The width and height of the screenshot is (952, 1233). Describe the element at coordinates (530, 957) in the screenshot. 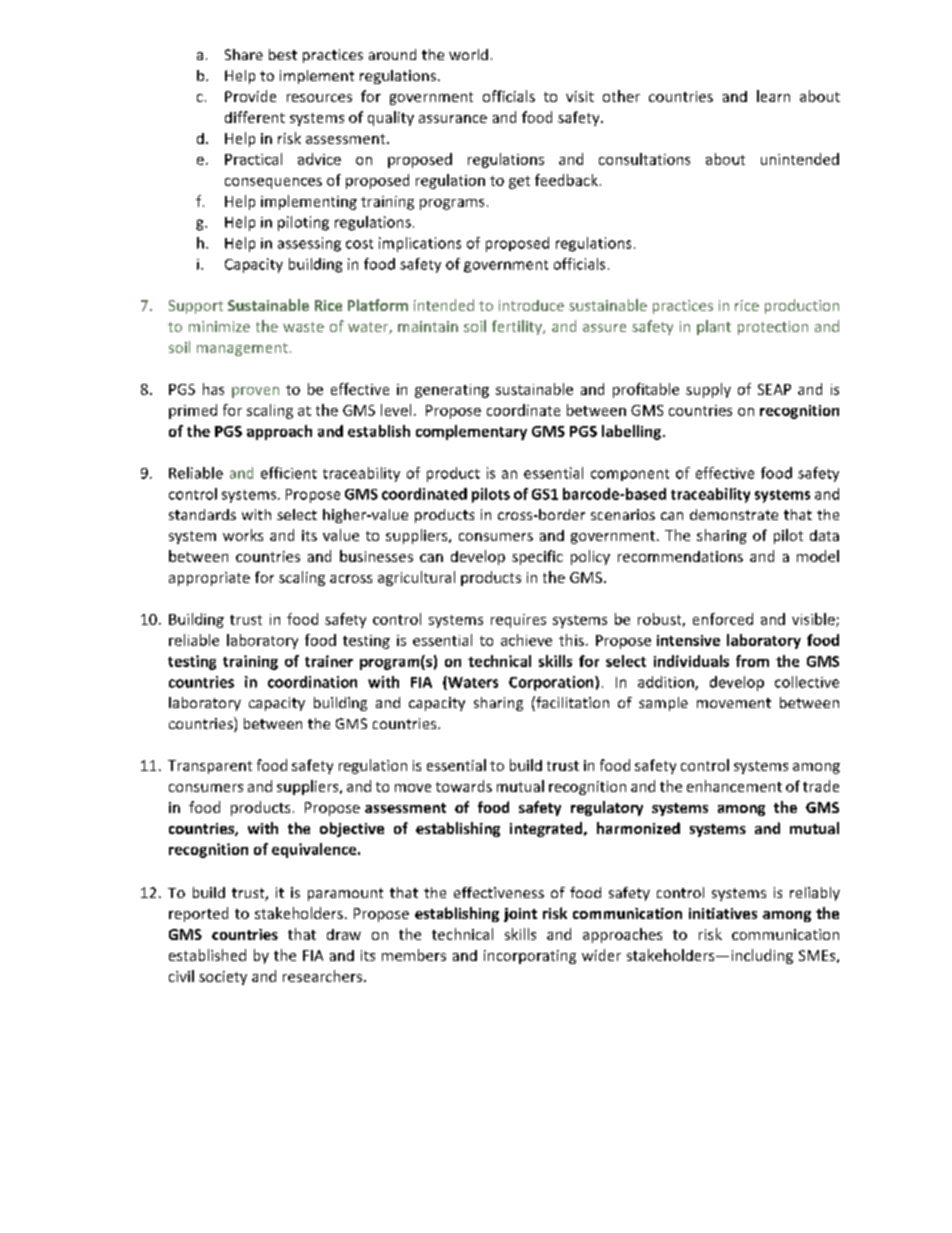

I see `incorporating` at that location.
